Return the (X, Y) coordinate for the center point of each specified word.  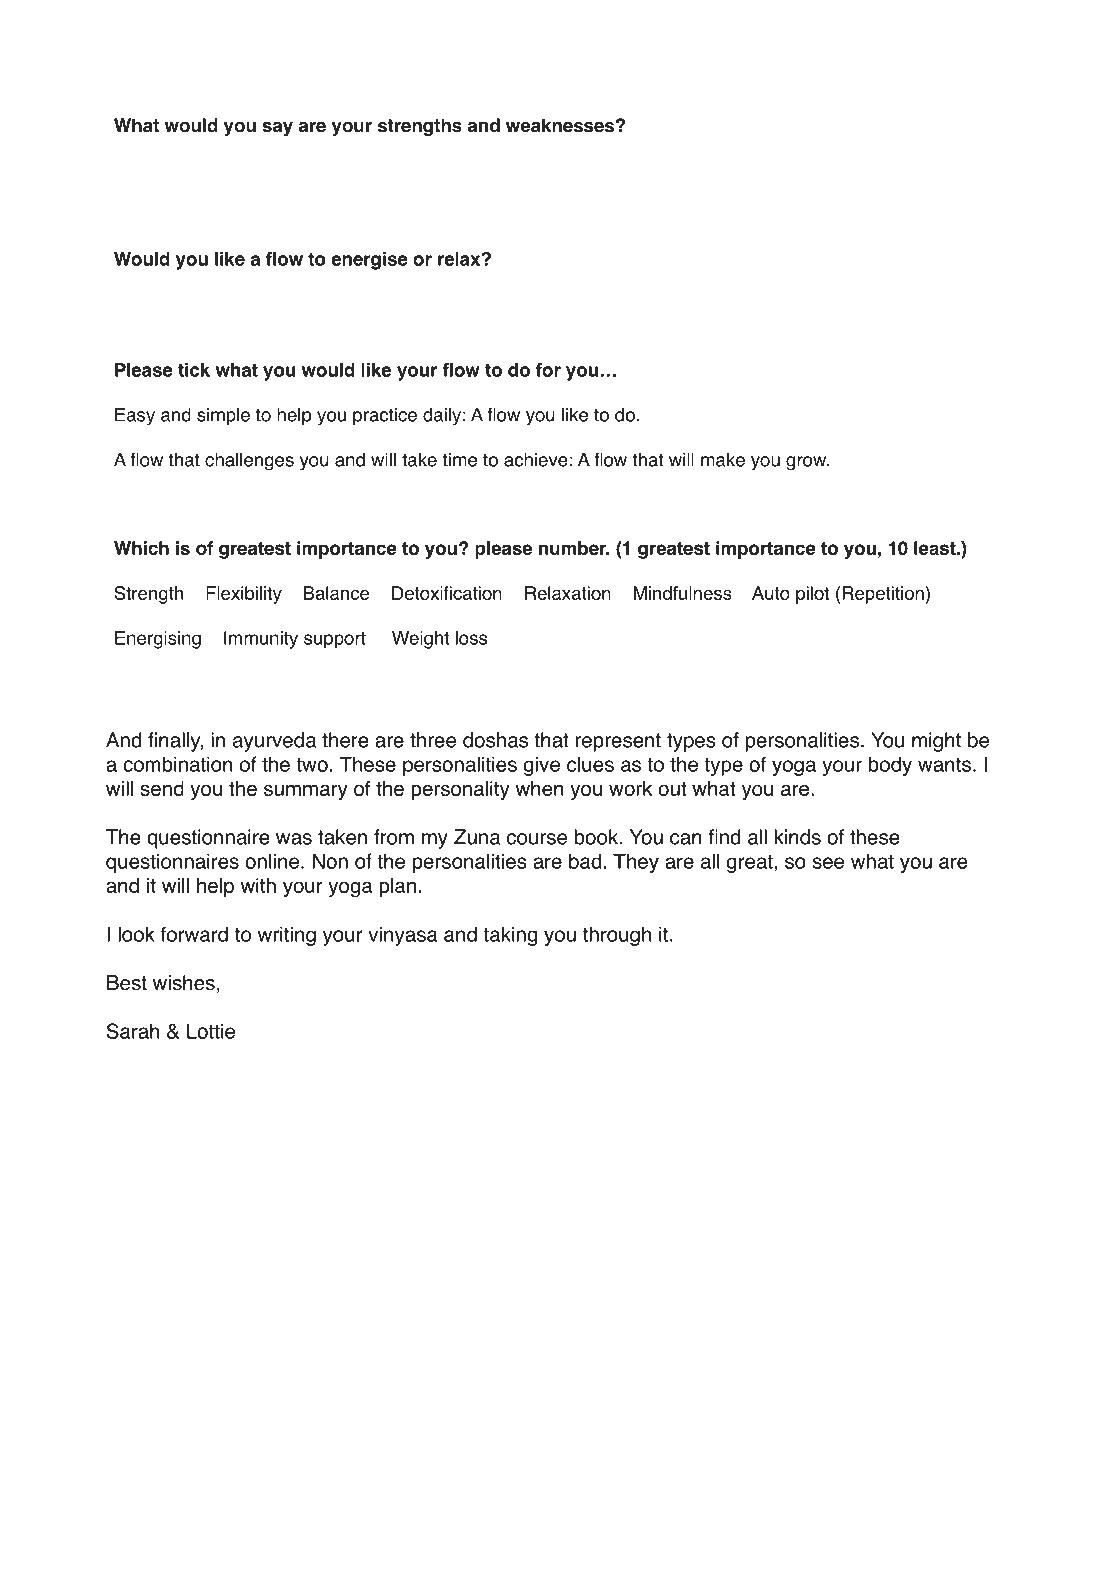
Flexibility (244, 595)
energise (369, 261)
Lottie (211, 1031)
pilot (812, 595)
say (277, 129)
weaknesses (560, 125)
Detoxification (447, 593)
